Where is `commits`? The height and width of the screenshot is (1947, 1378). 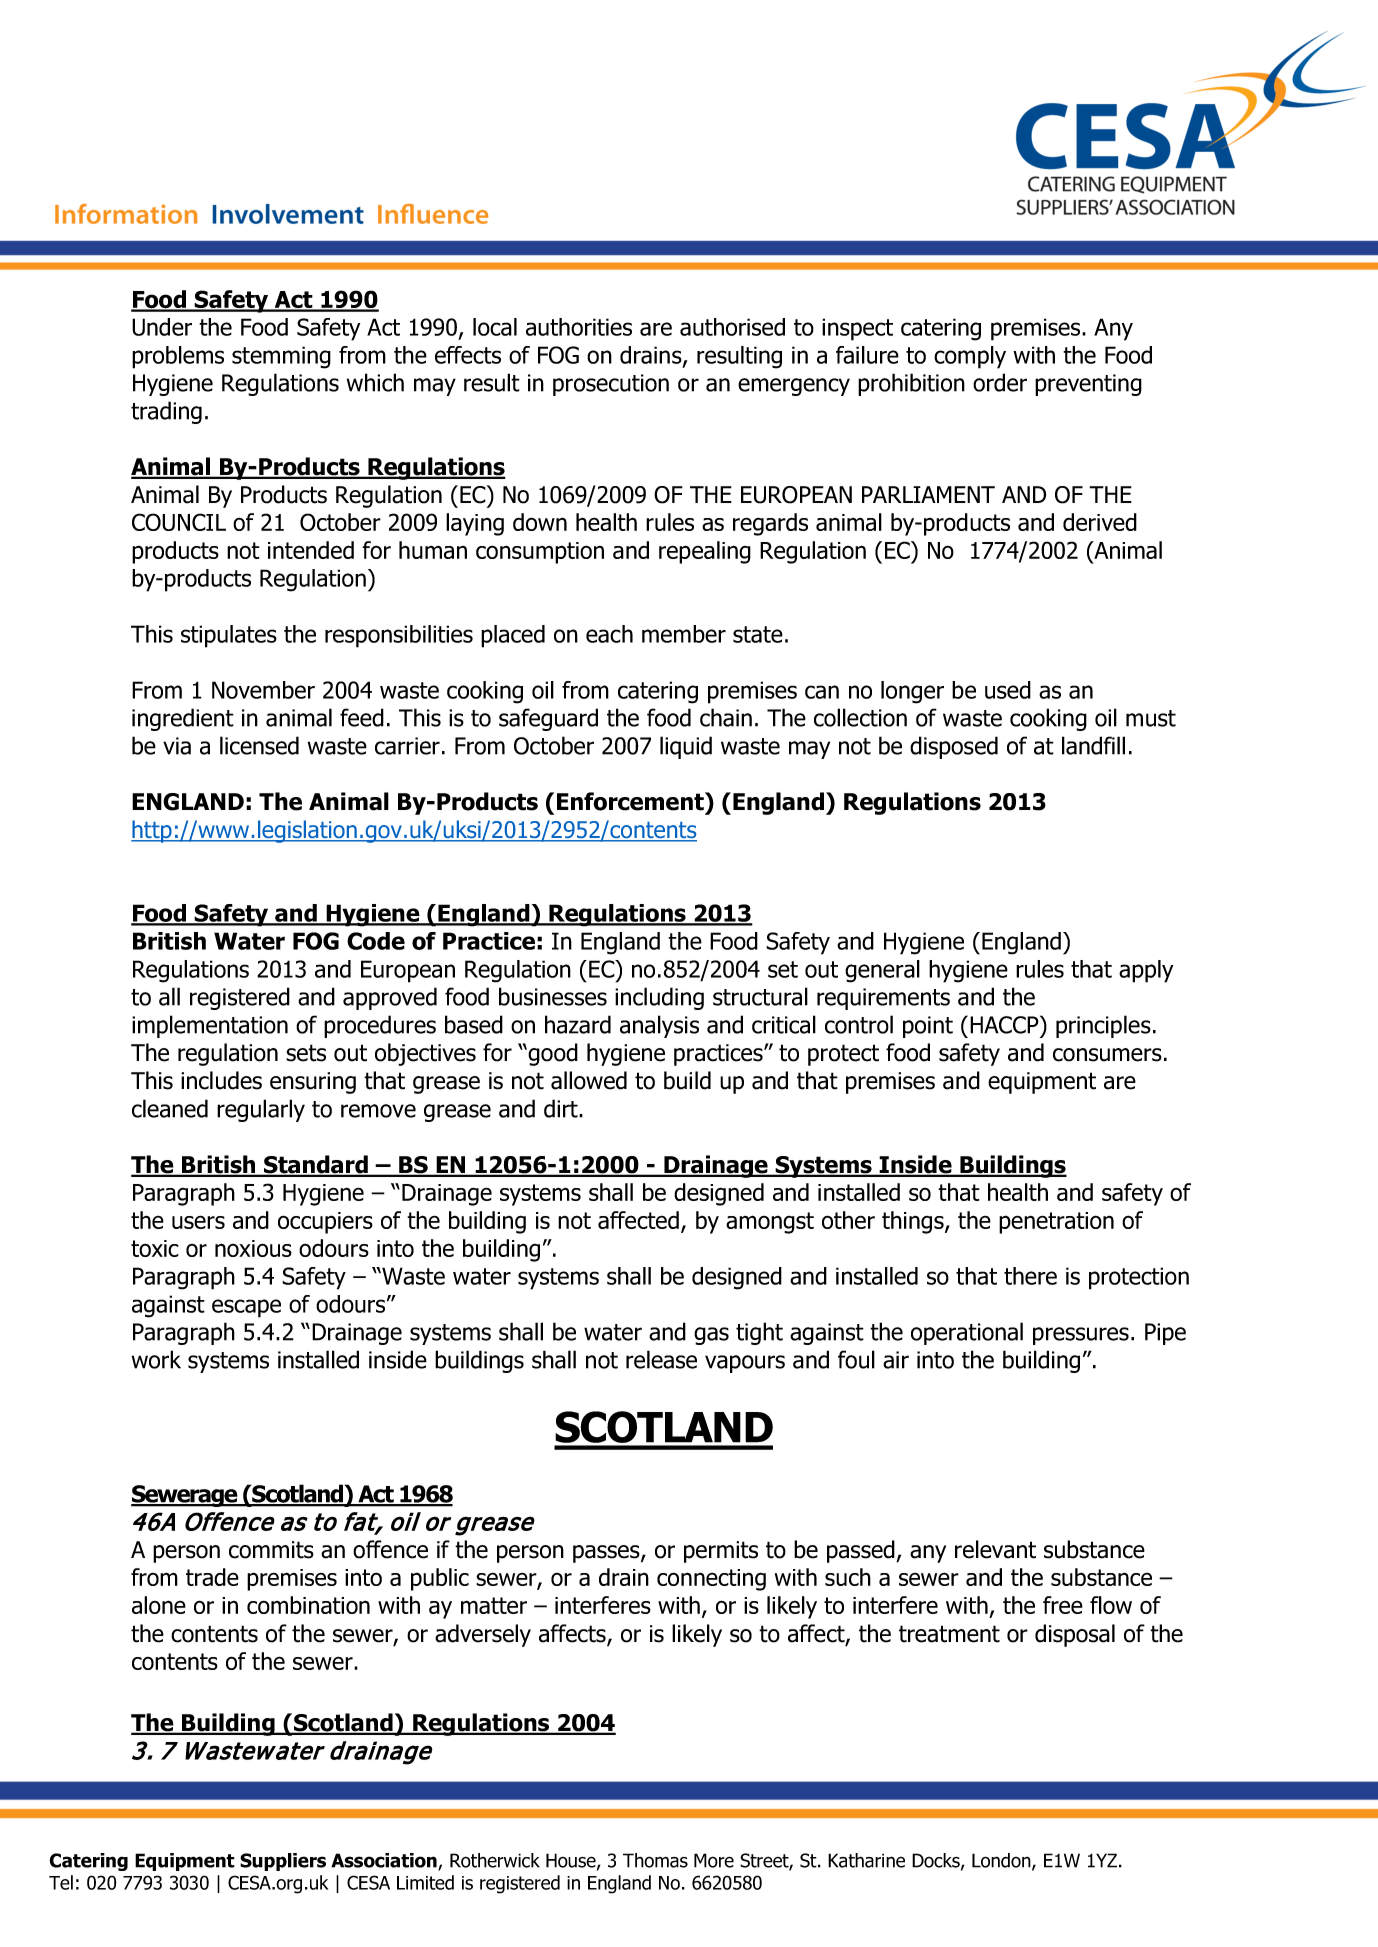 commits is located at coordinates (271, 1550).
